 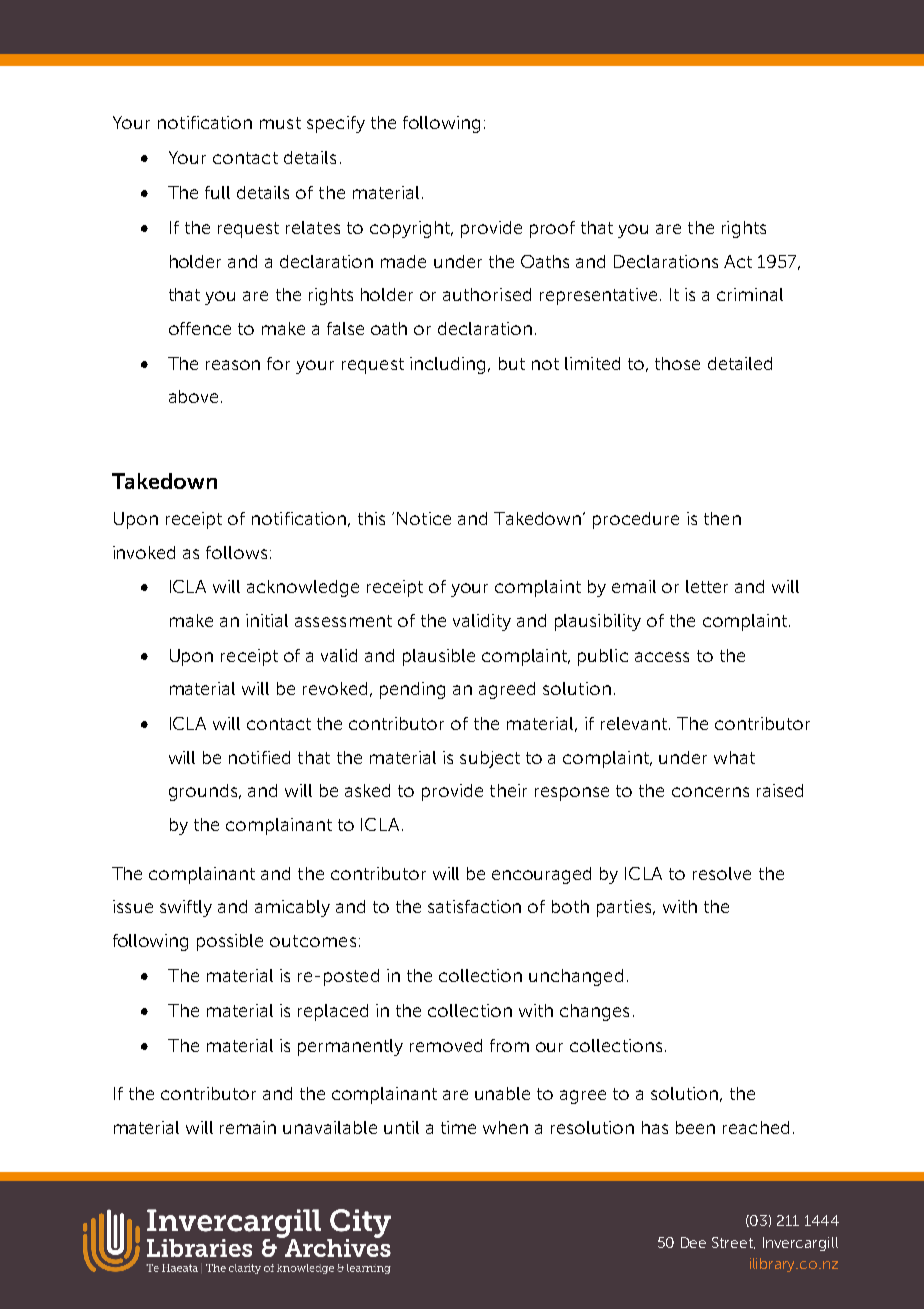 I want to click on resolve, so click(x=722, y=873).
